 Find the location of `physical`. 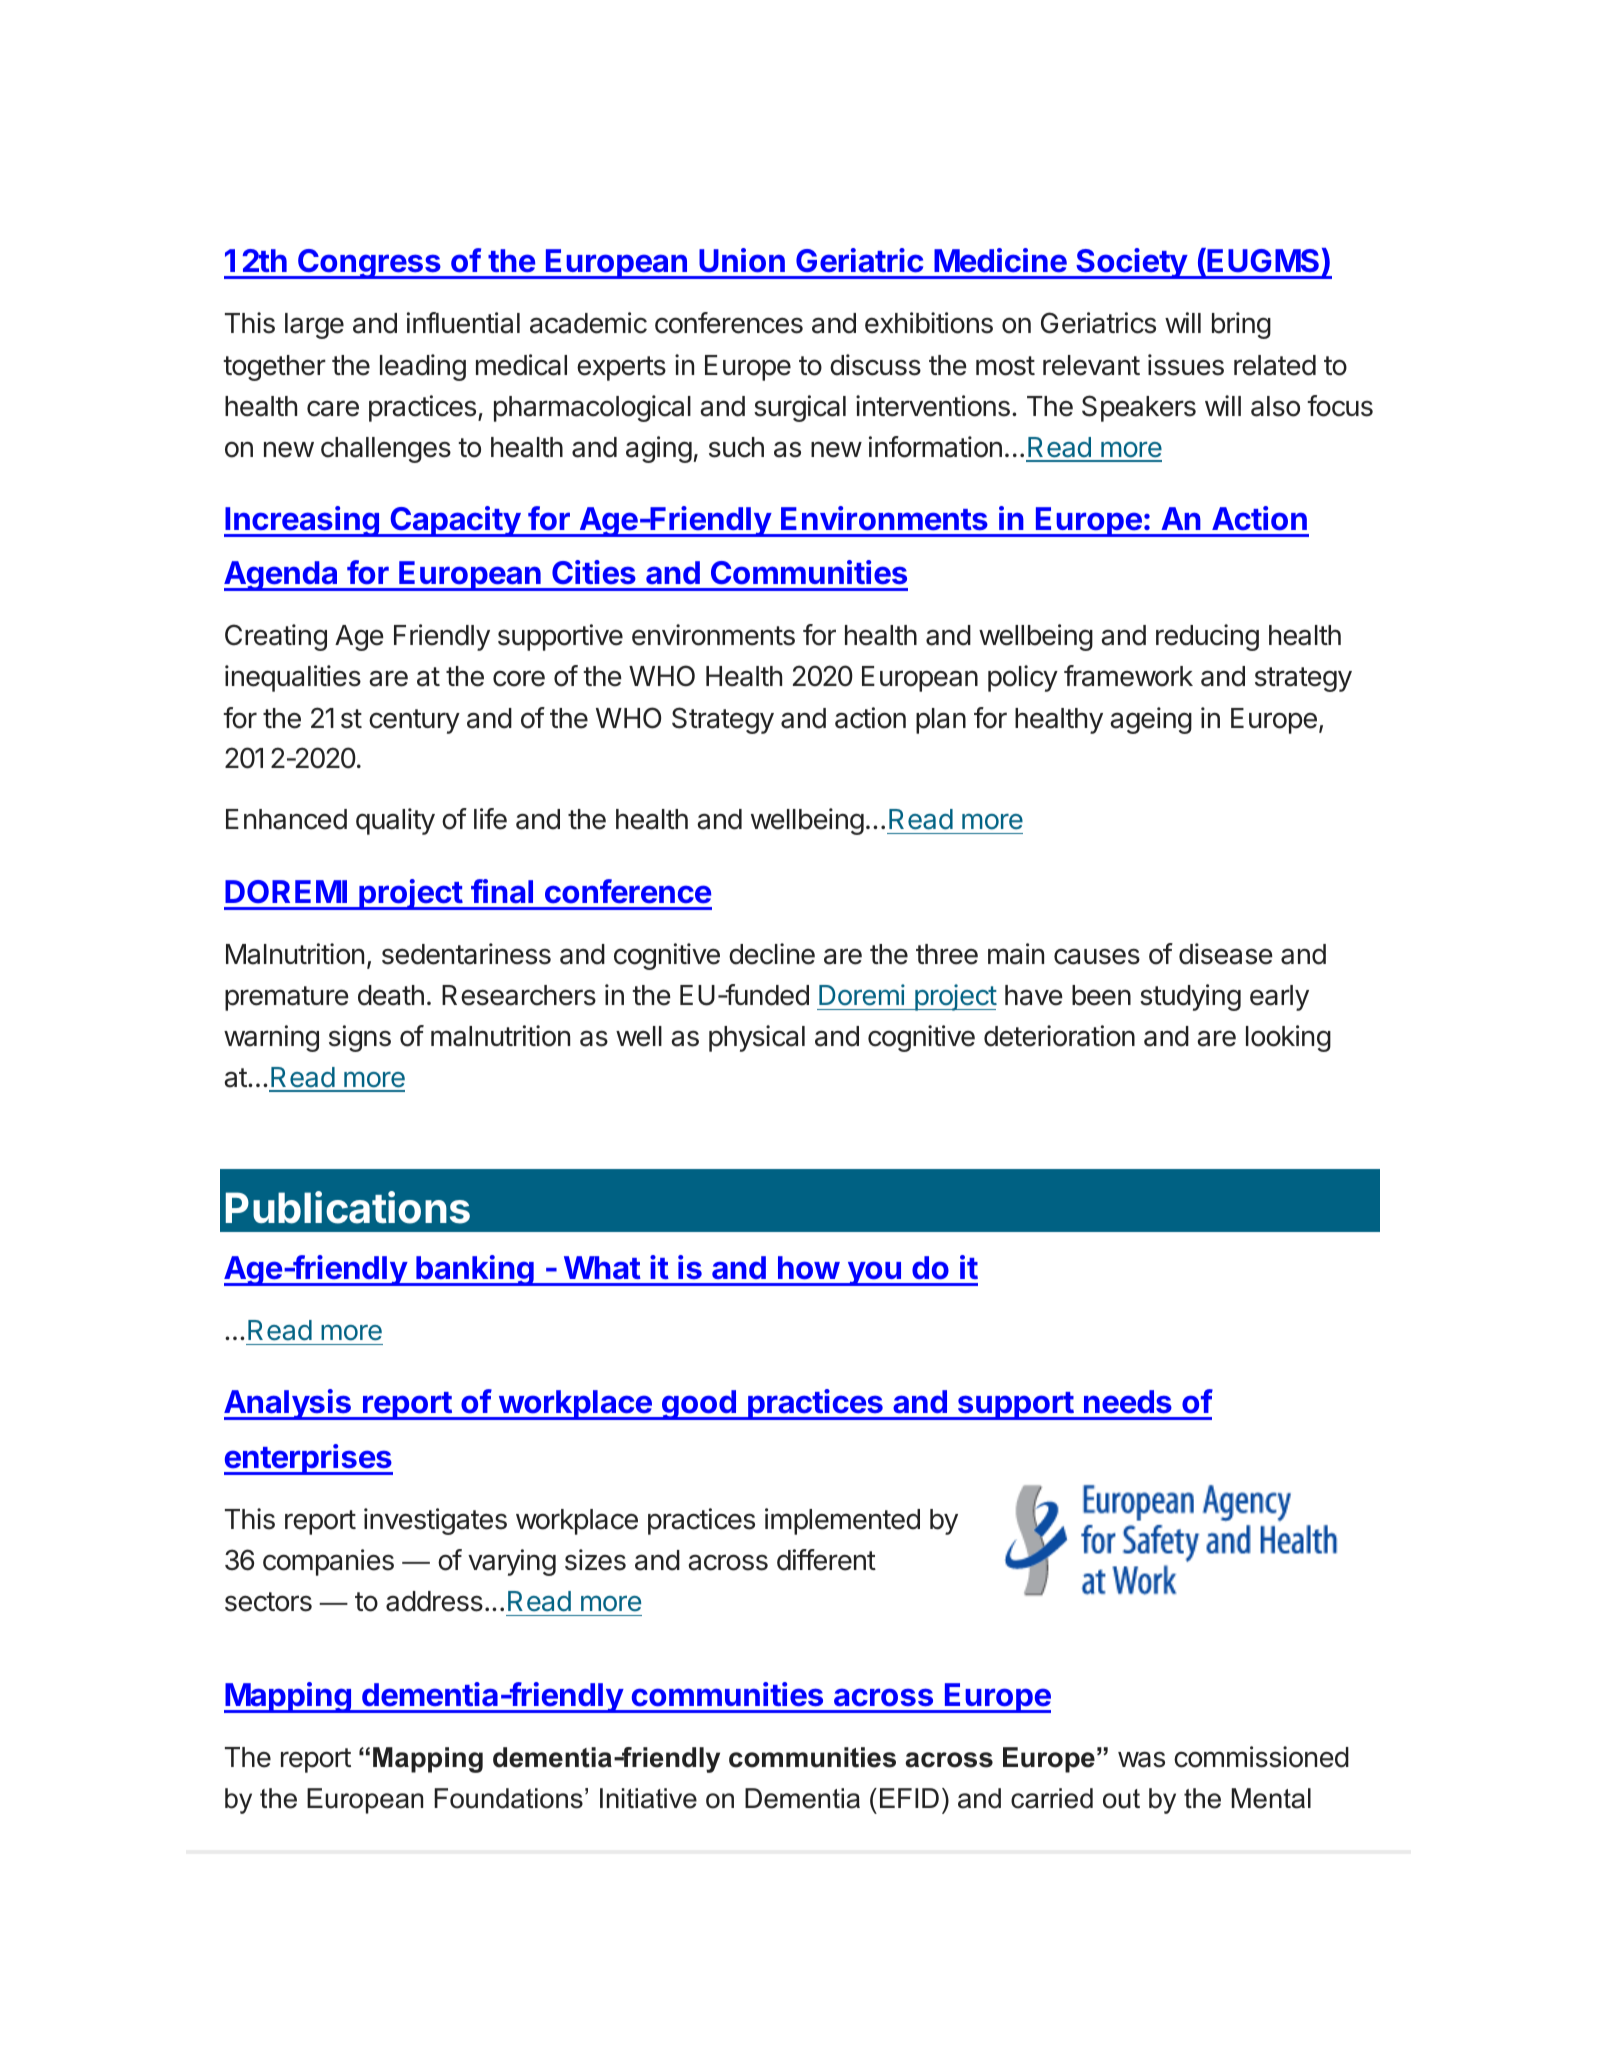

physical is located at coordinates (757, 1038).
